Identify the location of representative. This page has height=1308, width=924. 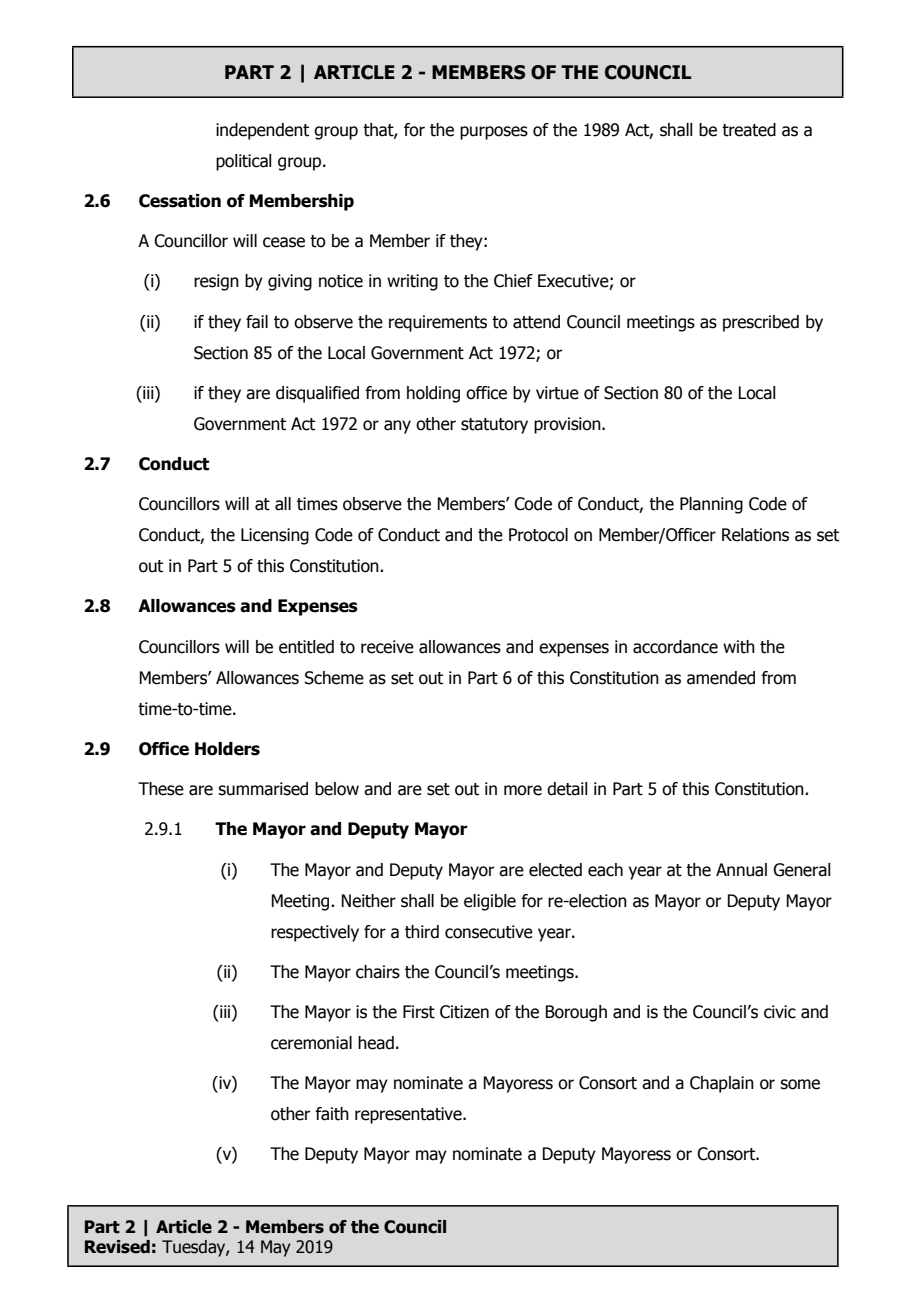
(409, 1115).
